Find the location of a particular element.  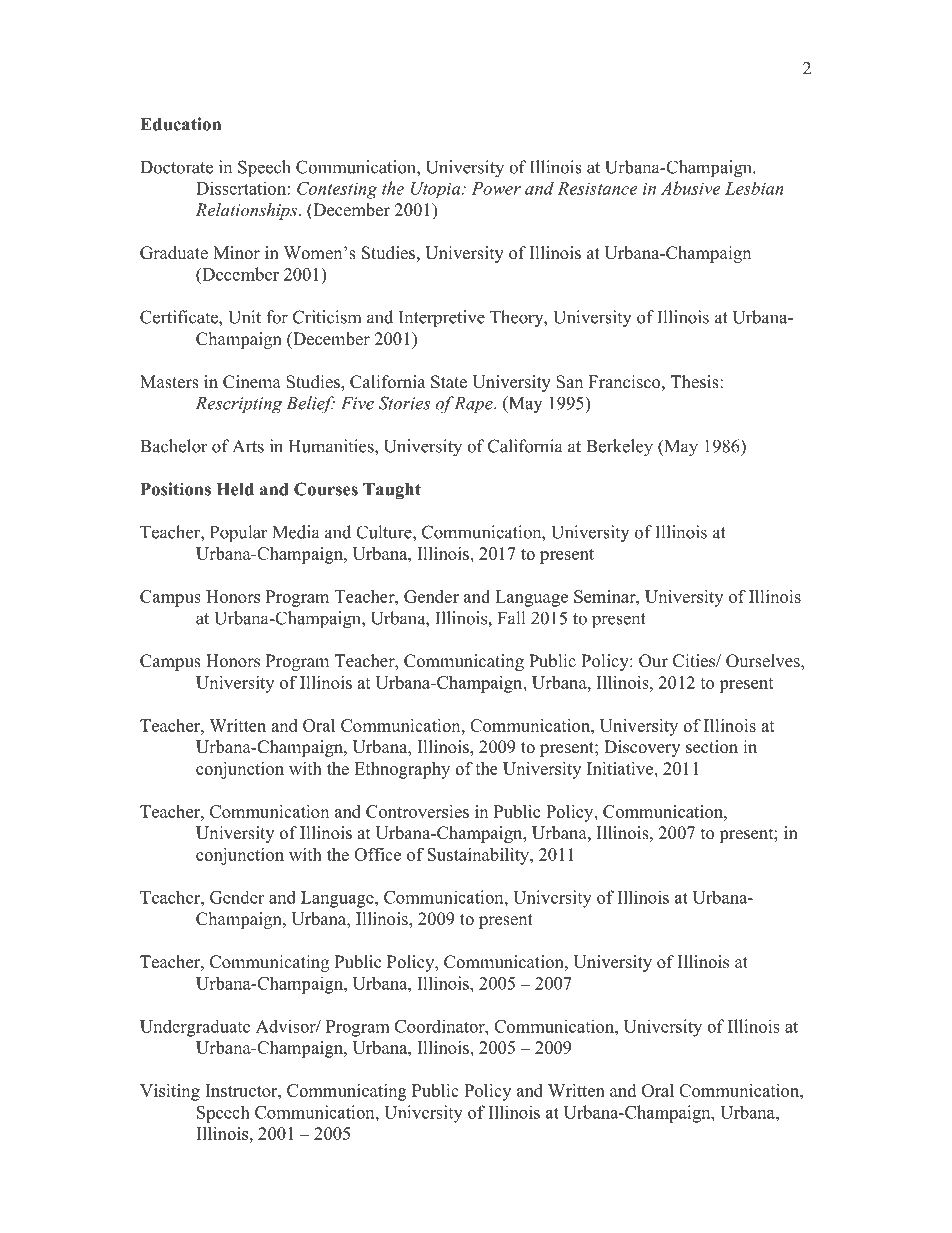

Fall is located at coordinates (511, 618).
